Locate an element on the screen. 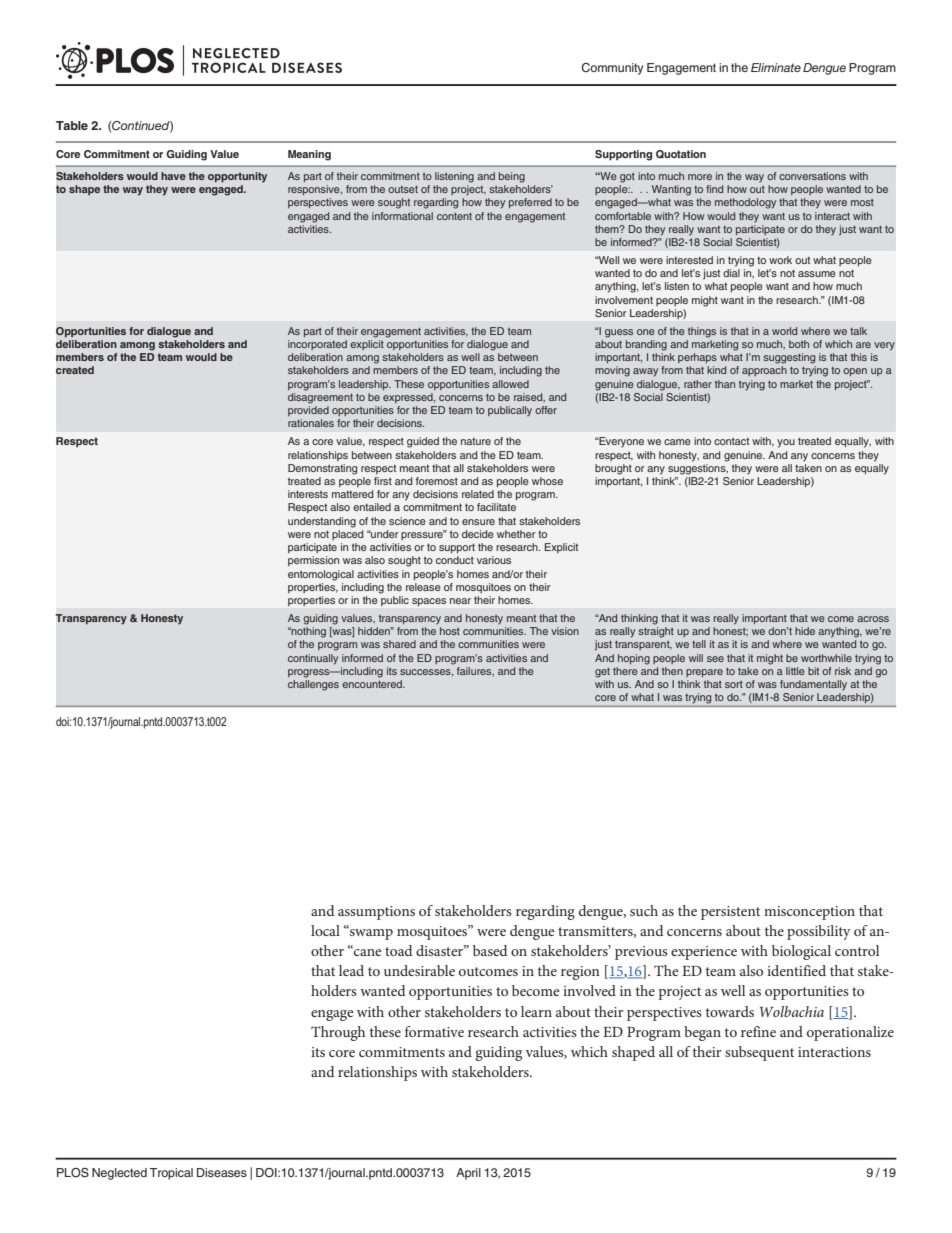  you is located at coordinates (786, 443).
